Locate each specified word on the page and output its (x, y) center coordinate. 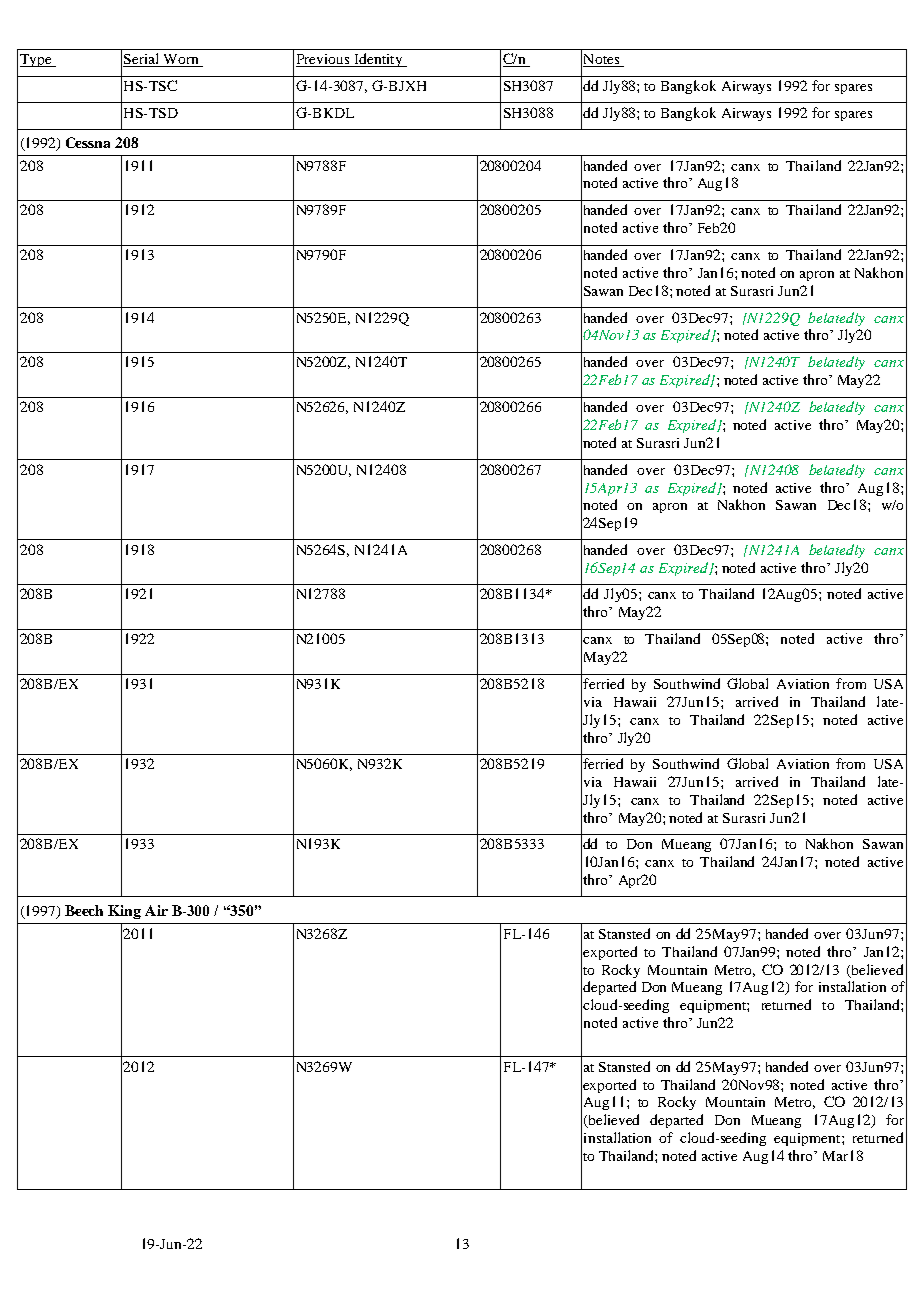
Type (37, 60)
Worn (181, 60)
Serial (142, 60)
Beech (84, 910)
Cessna (88, 142)
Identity (378, 60)
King (124, 912)
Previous (324, 60)
